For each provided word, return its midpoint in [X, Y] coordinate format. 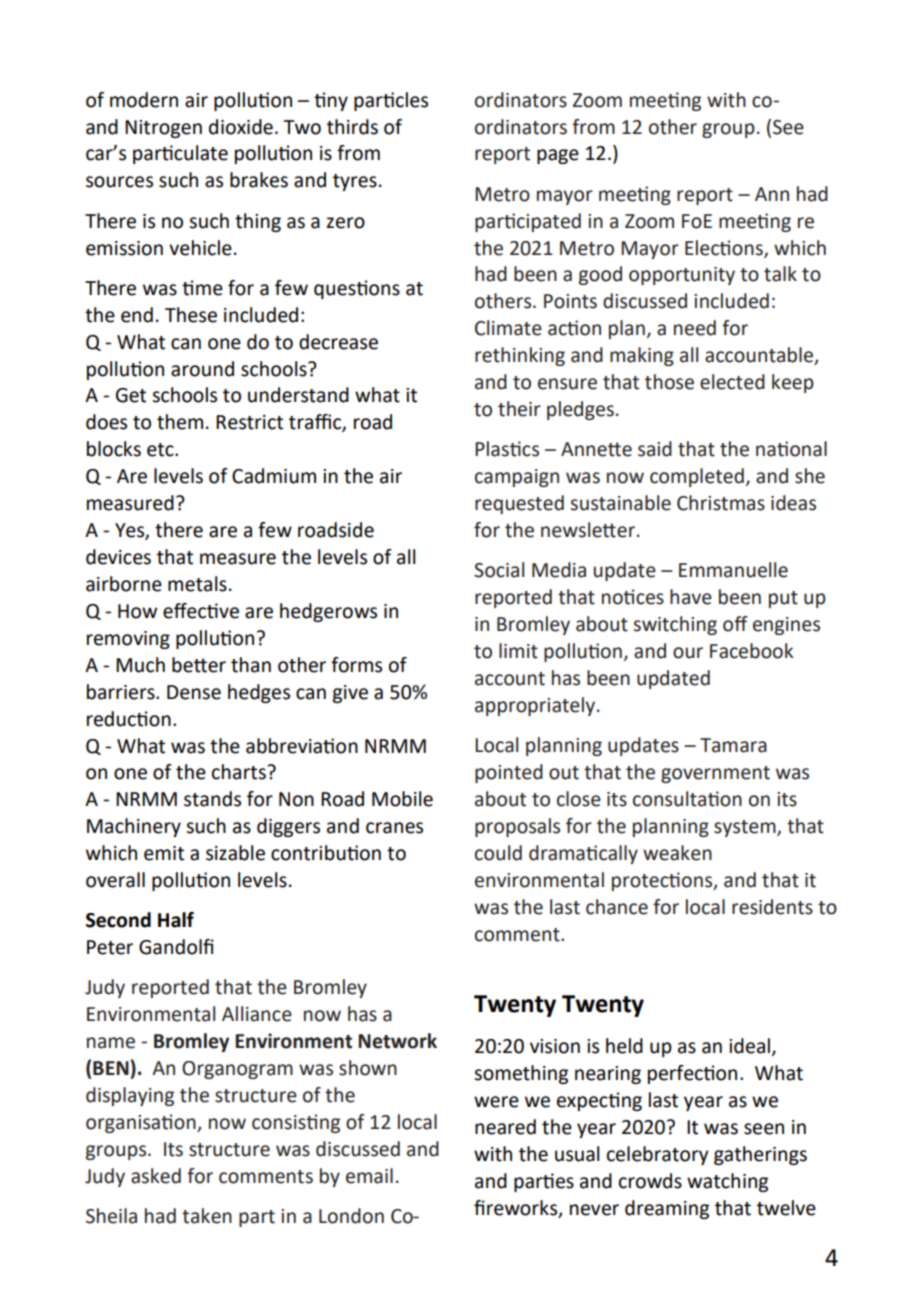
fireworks [517, 1208]
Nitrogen [163, 129]
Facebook [751, 651]
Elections [725, 248]
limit [518, 651]
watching [727, 1182]
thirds [352, 127]
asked [156, 1176]
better [199, 665]
